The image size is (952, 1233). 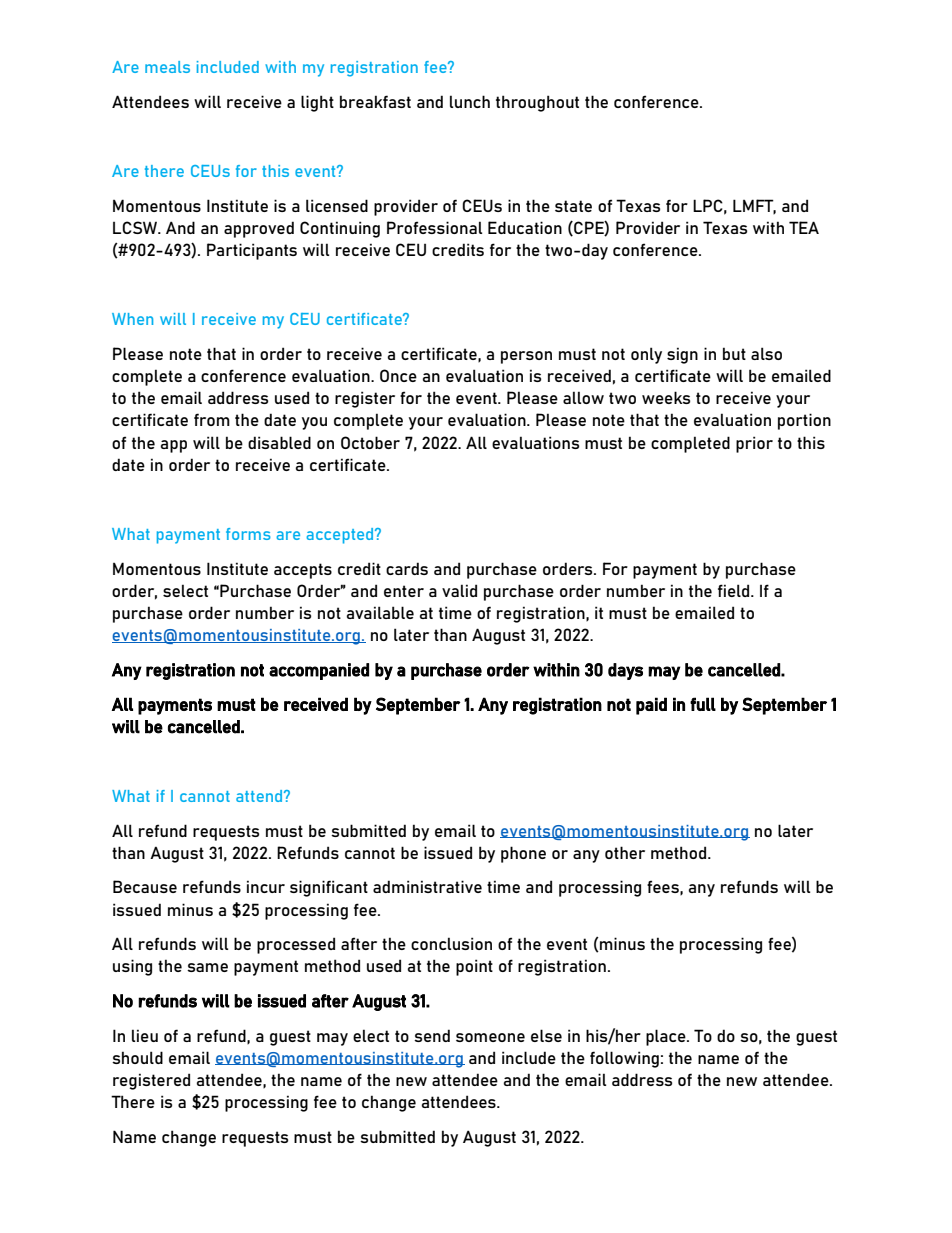 What do you see at coordinates (625, 852) in the image?
I see `other` at bounding box center [625, 852].
